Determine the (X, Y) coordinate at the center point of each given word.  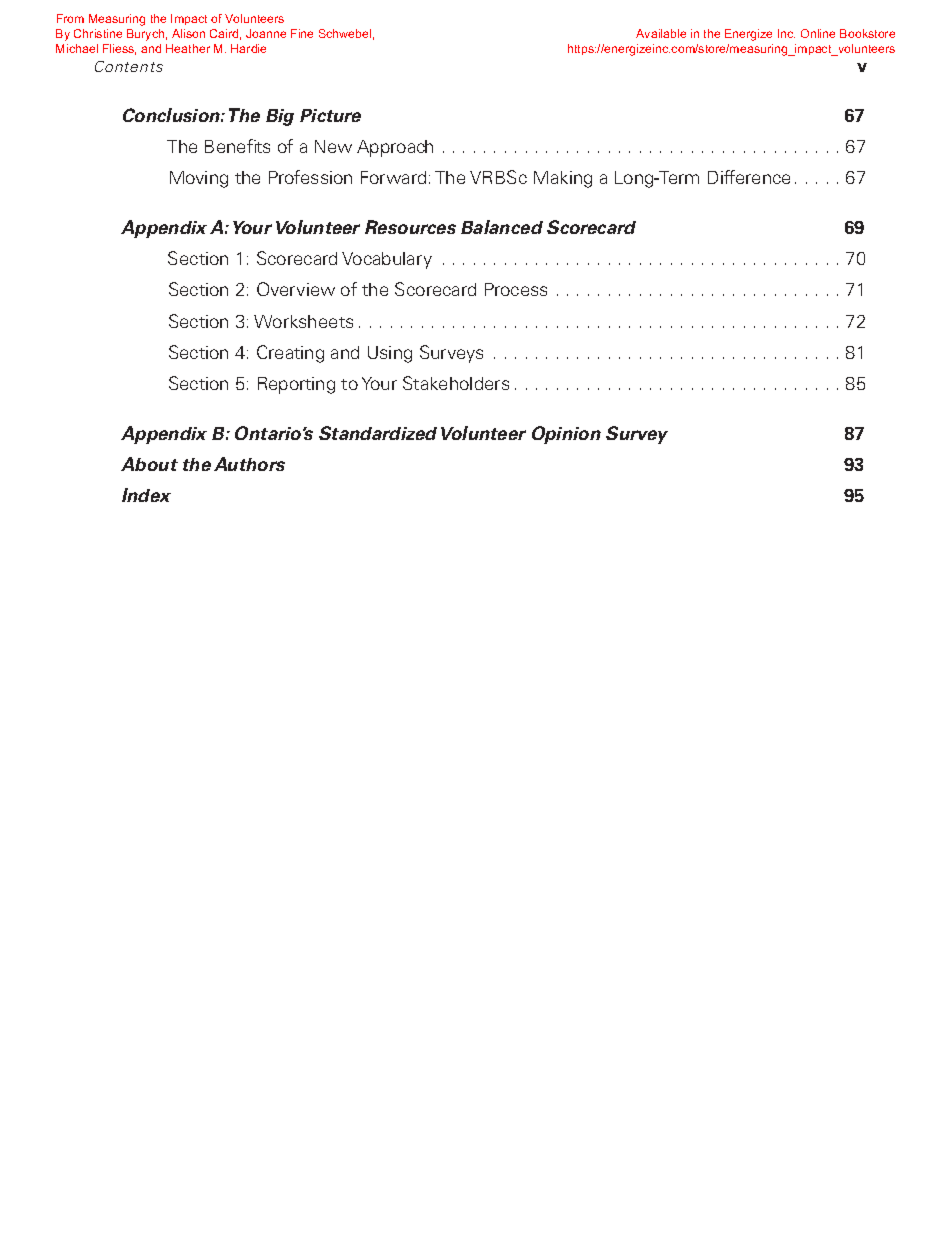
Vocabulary (387, 260)
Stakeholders (456, 383)
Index (146, 495)
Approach (395, 148)
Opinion (566, 435)
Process (516, 289)
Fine (302, 33)
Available (661, 33)
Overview (296, 289)
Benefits (237, 146)
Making (563, 179)
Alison (188, 33)
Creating (290, 354)
